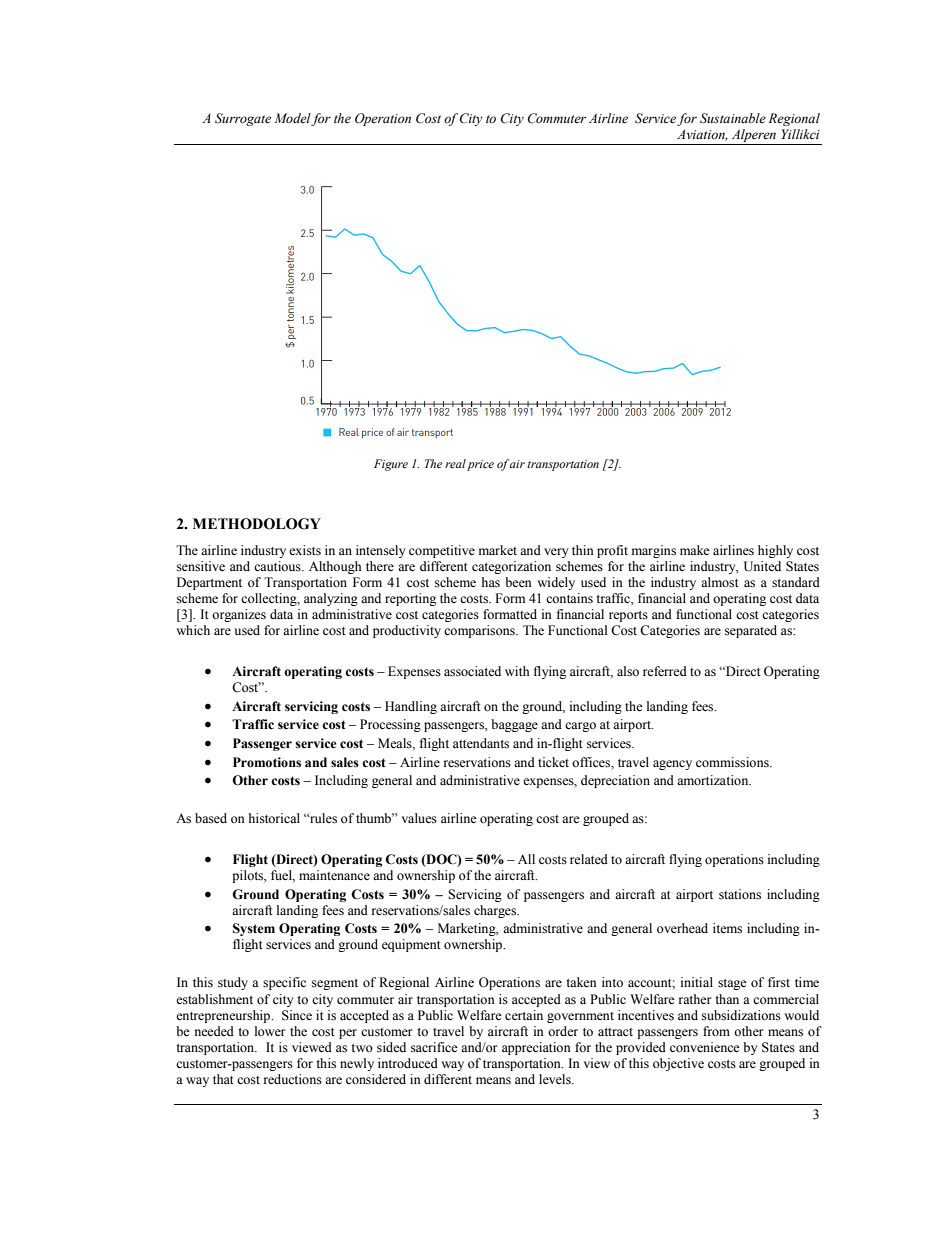  Describe the element at coordinates (480, 465) in the screenshot. I see `price` at that location.
